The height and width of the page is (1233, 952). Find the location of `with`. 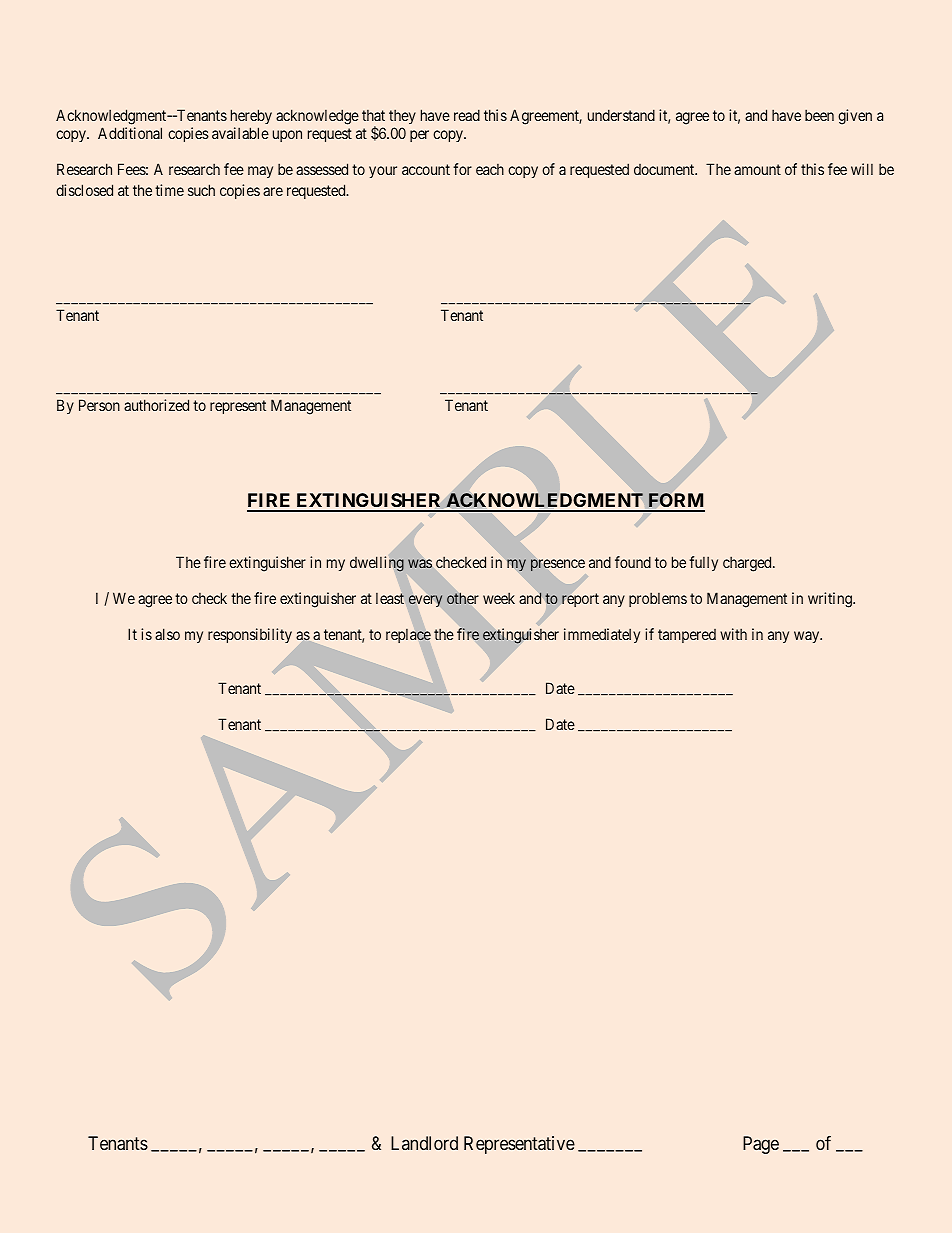

with is located at coordinates (733, 634).
